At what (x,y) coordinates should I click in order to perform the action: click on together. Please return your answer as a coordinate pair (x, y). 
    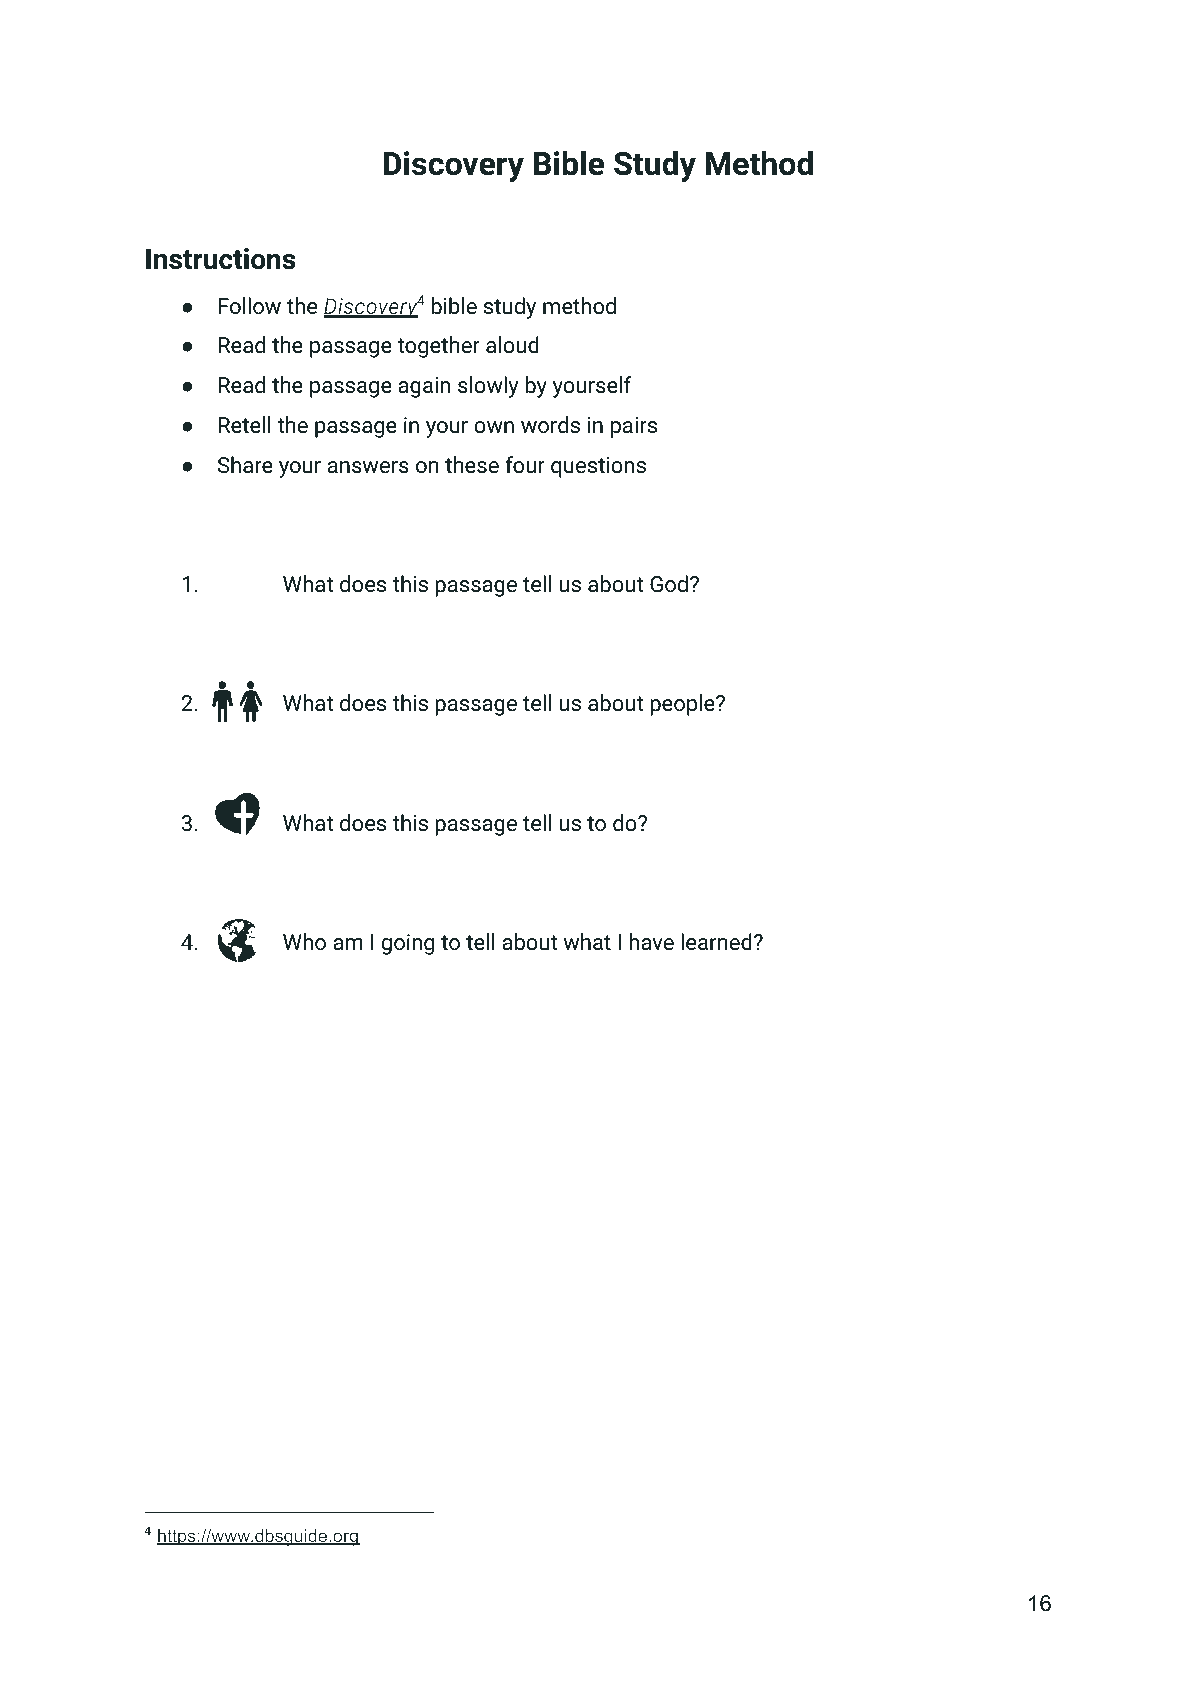
    Looking at the image, I should click on (438, 347).
